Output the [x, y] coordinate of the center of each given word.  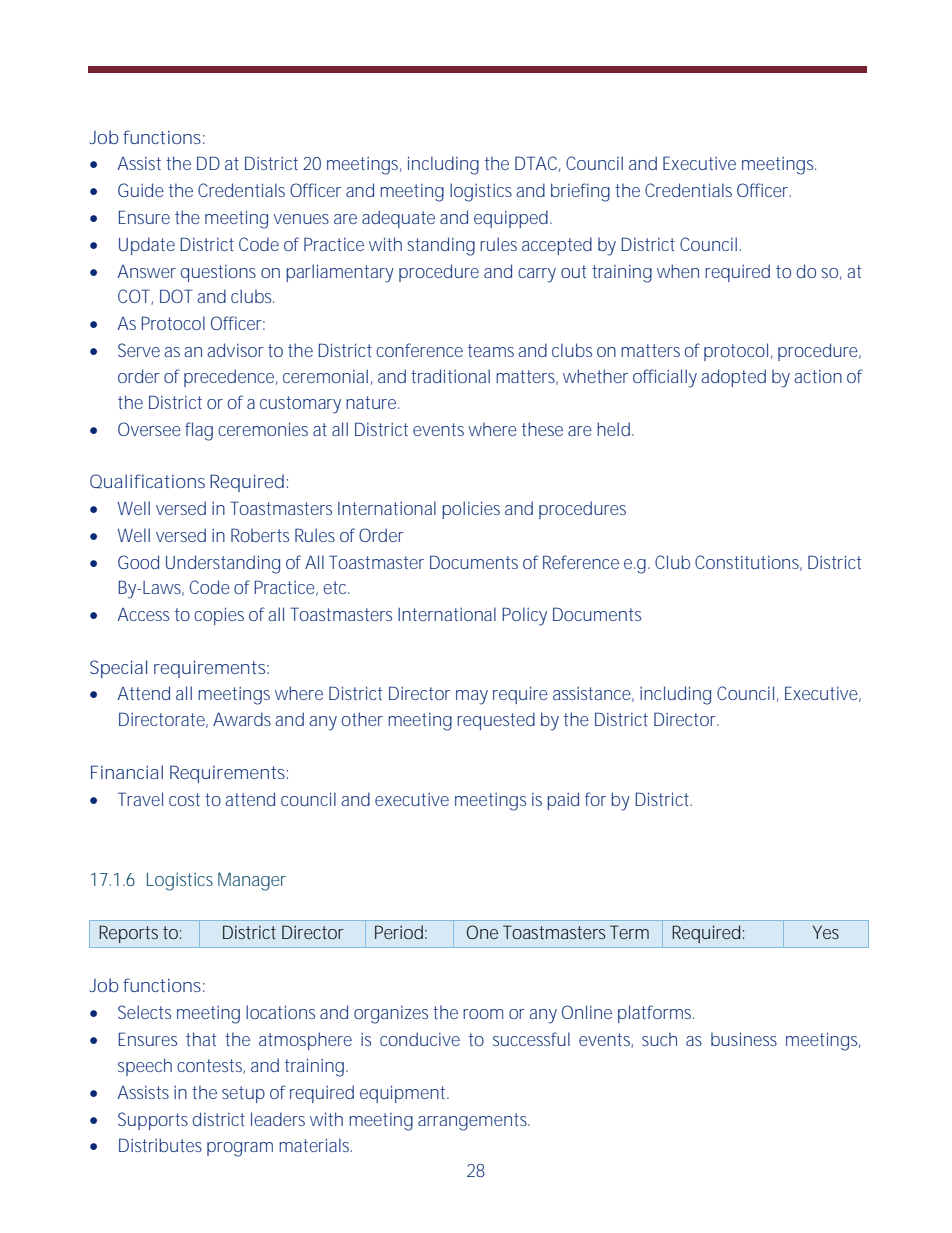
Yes [826, 932]
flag [199, 431]
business [744, 1039]
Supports [153, 1121]
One [482, 932]
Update [147, 246]
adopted [733, 378]
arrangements [473, 1122]
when [678, 271]
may [472, 697]
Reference [581, 562]
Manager [252, 881]
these [542, 429]
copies [219, 616]
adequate [398, 219]
